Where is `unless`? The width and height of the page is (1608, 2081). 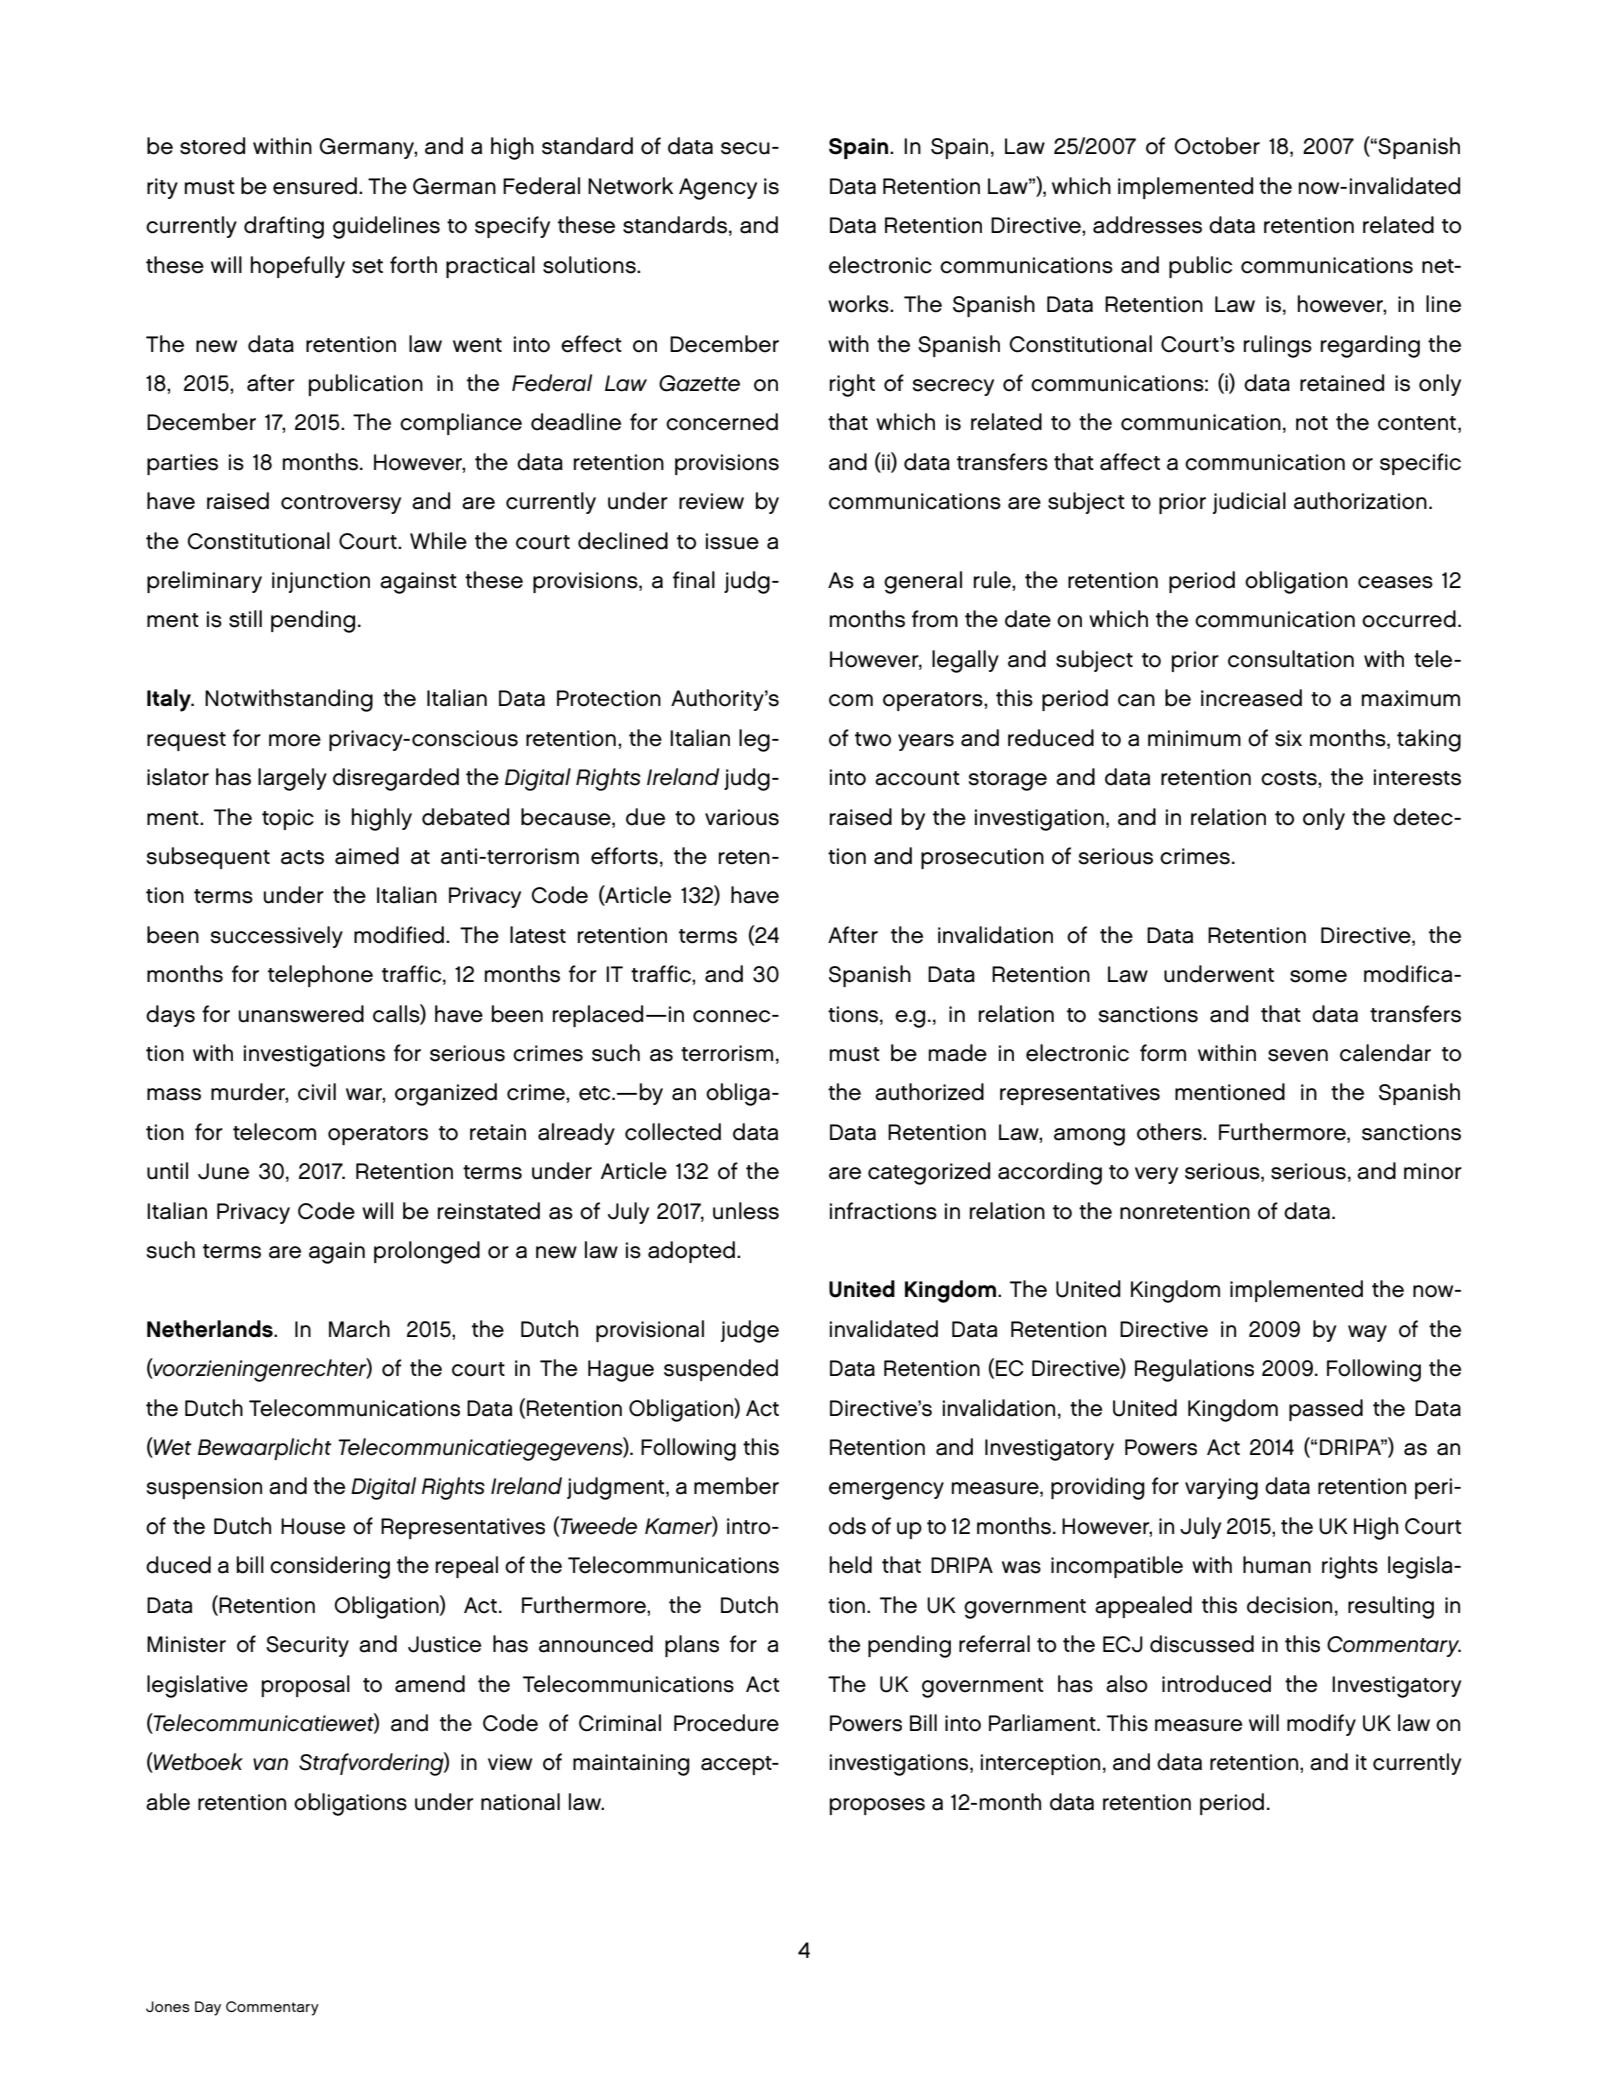 unless is located at coordinates (746, 1211).
